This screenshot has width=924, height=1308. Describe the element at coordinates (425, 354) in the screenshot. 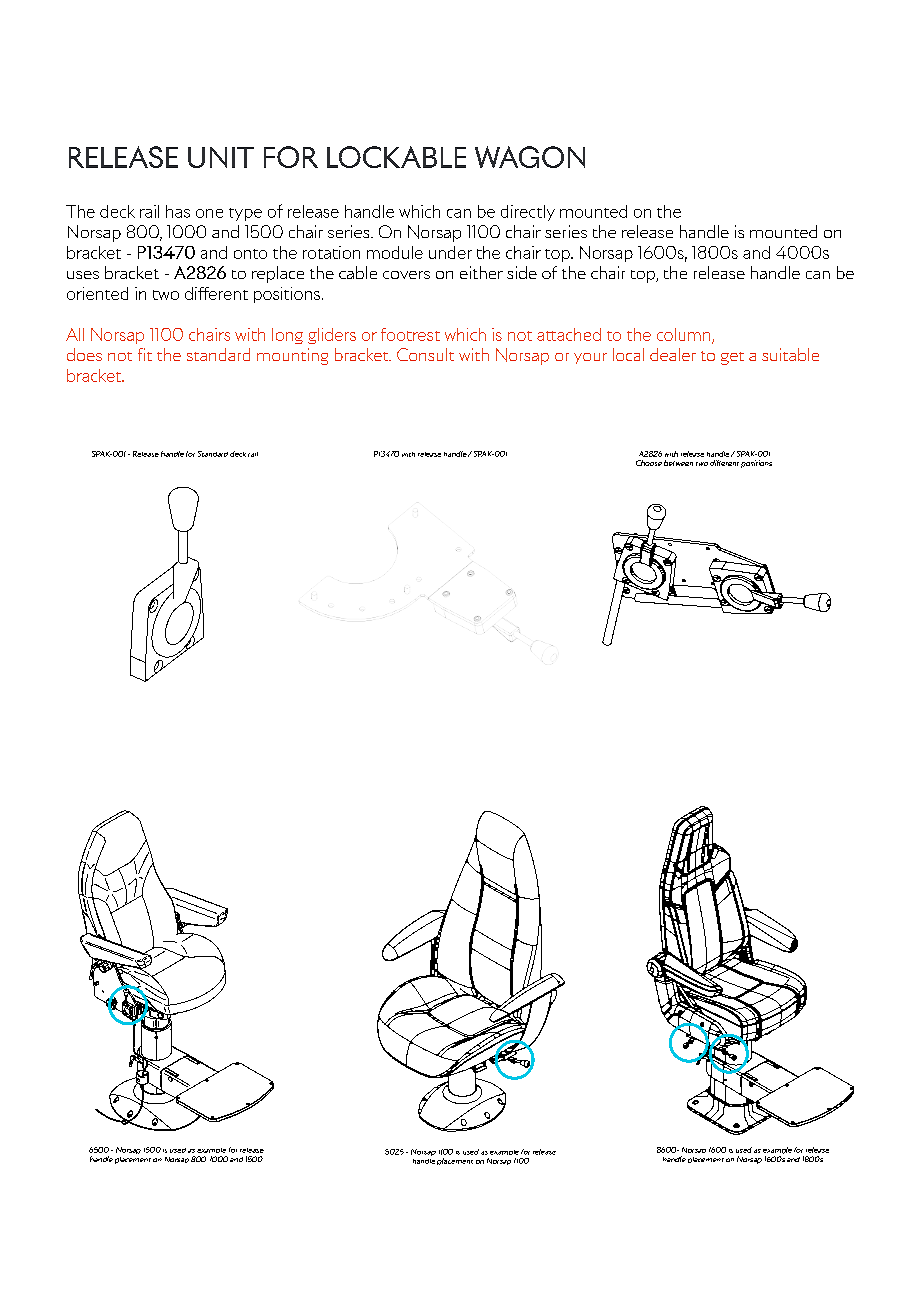

I see `Consult` at that location.
